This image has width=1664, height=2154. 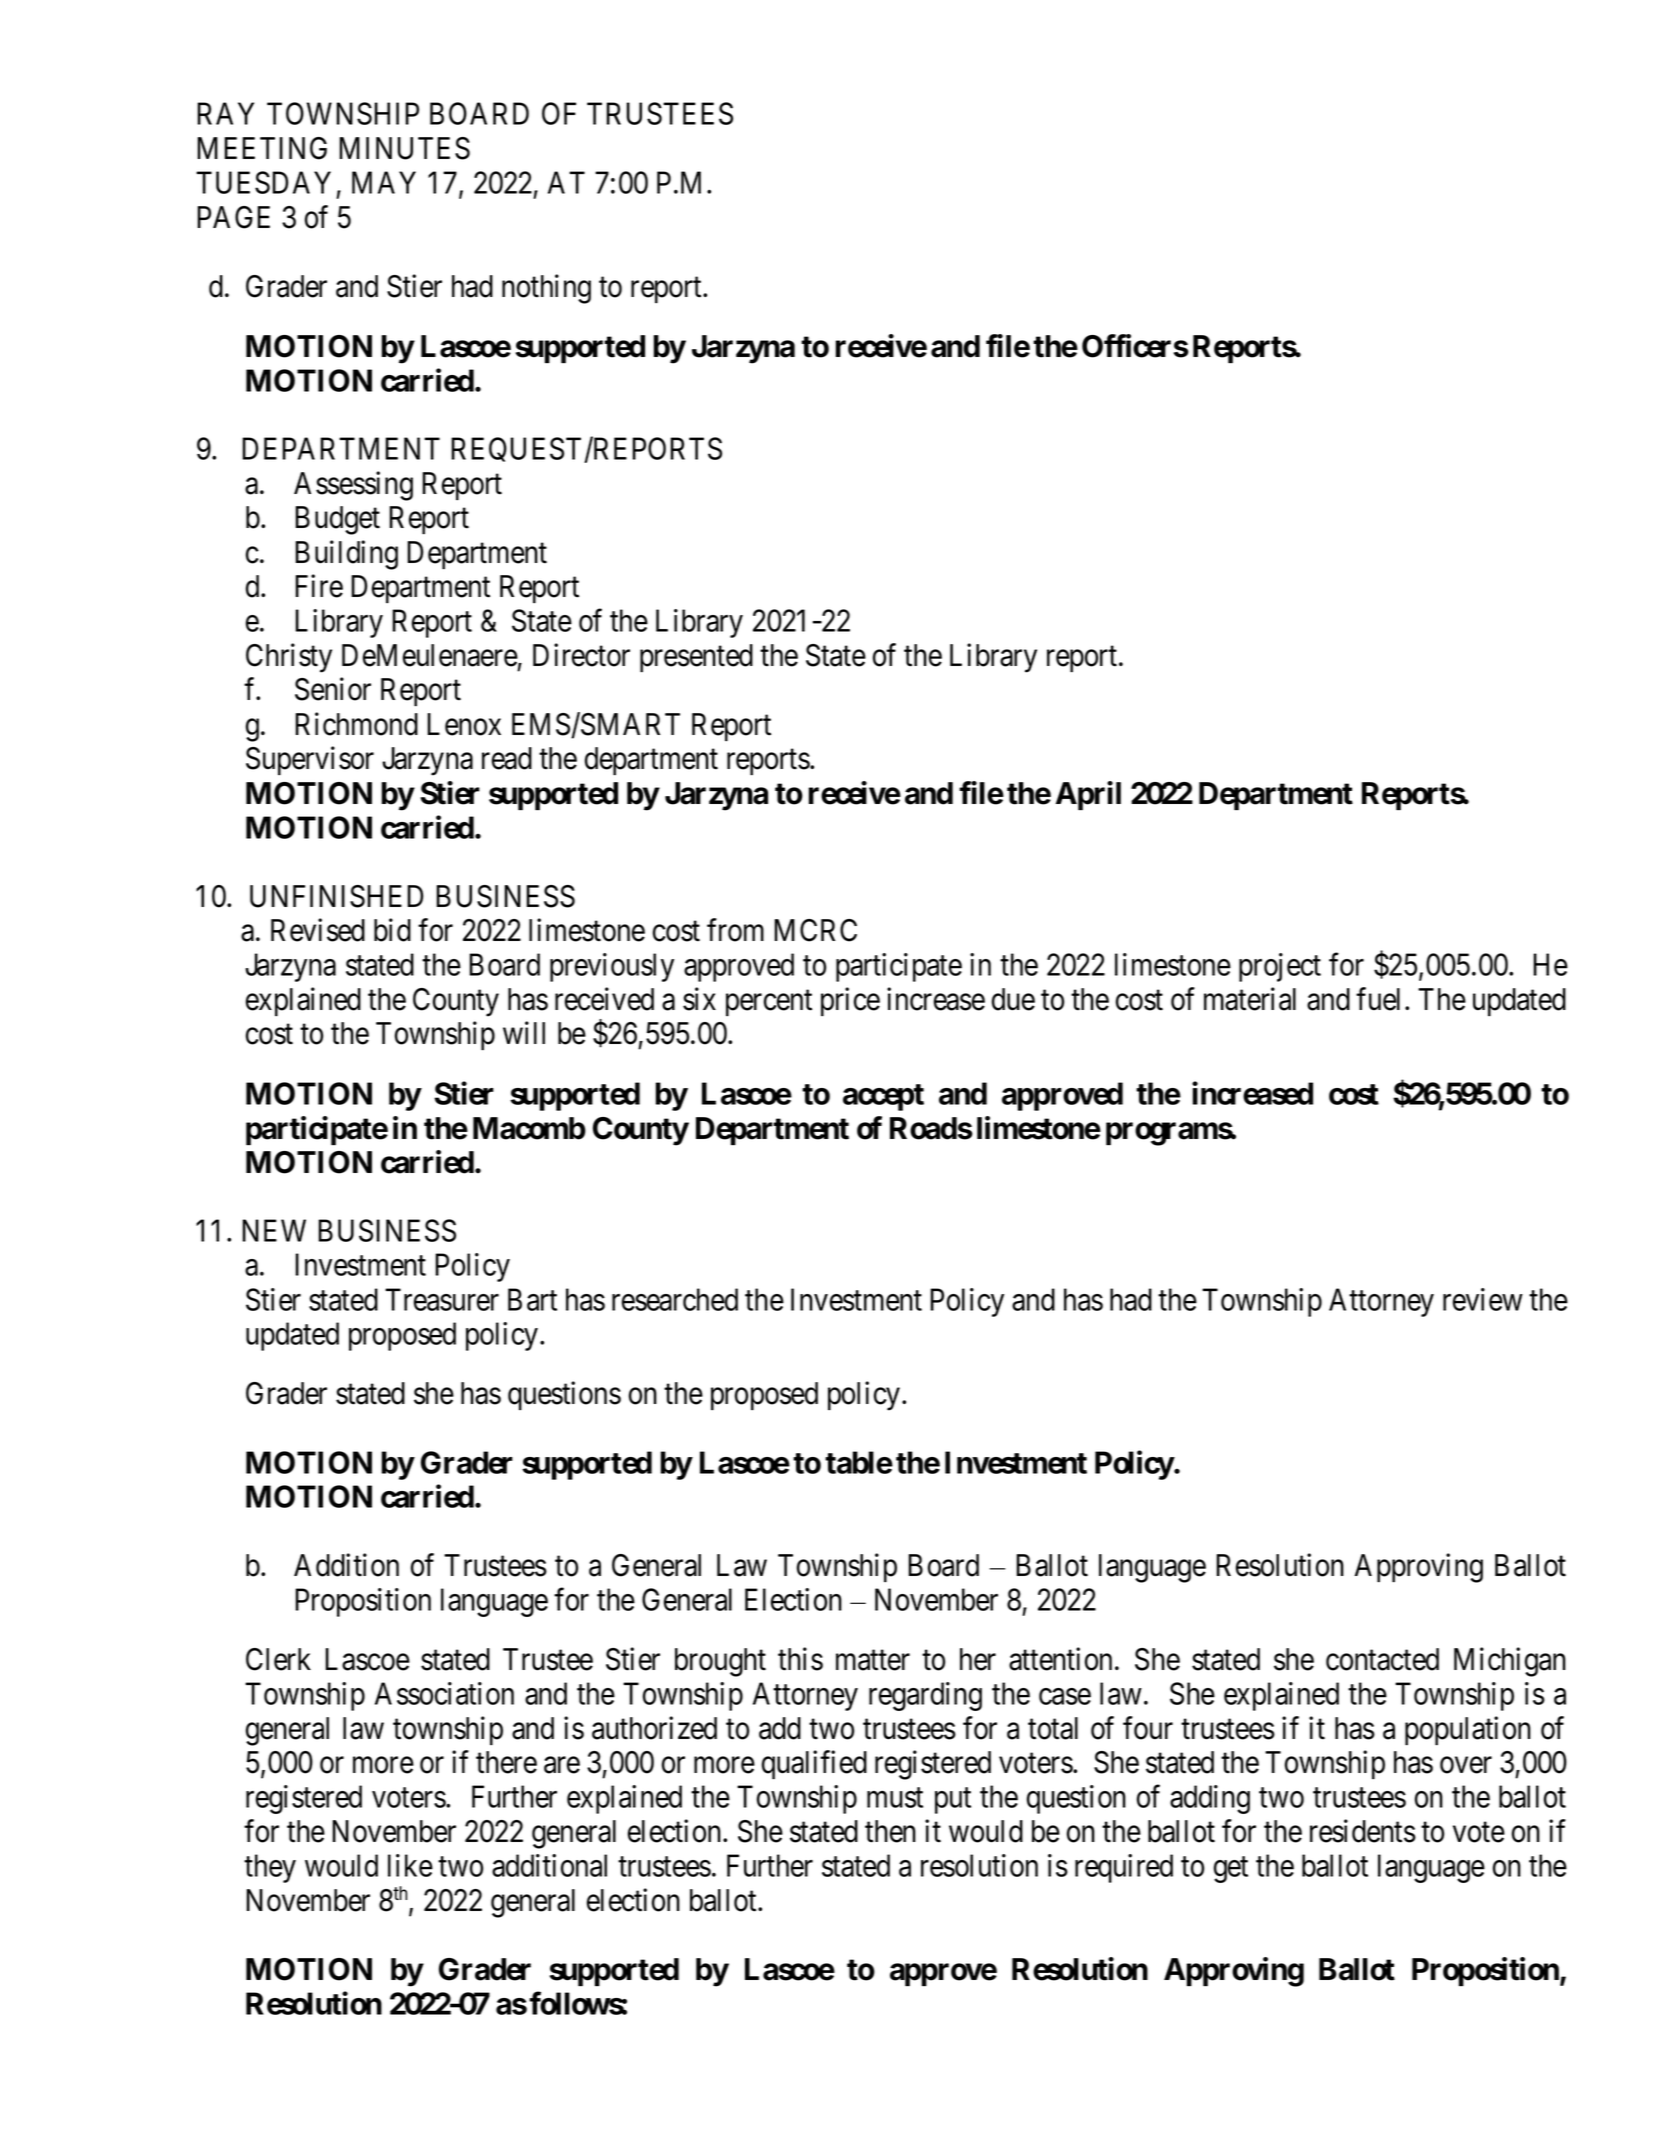 I want to click on like, so click(x=410, y=1865).
